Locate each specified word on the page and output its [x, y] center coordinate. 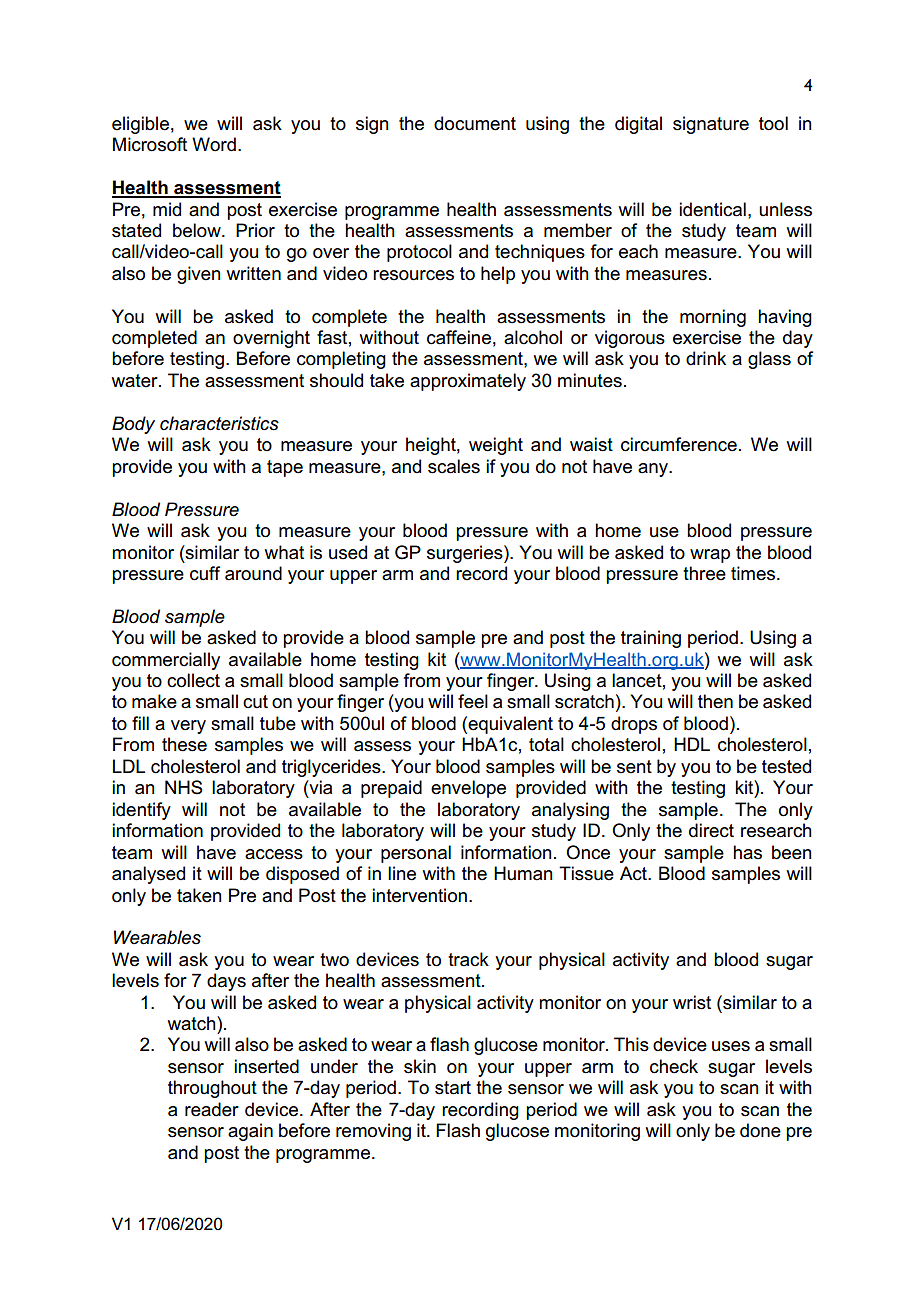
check [674, 1066]
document [475, 123]
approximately [468, 382]
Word [214, 144]
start [453, 1088]
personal [416, 854]
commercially [166, 661]
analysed [148, 875]
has [747, 852]
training [651, 639]
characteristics [219, 423]
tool [773, 123]
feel [473, 701]
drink [706, 358]
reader [212, 1109]
